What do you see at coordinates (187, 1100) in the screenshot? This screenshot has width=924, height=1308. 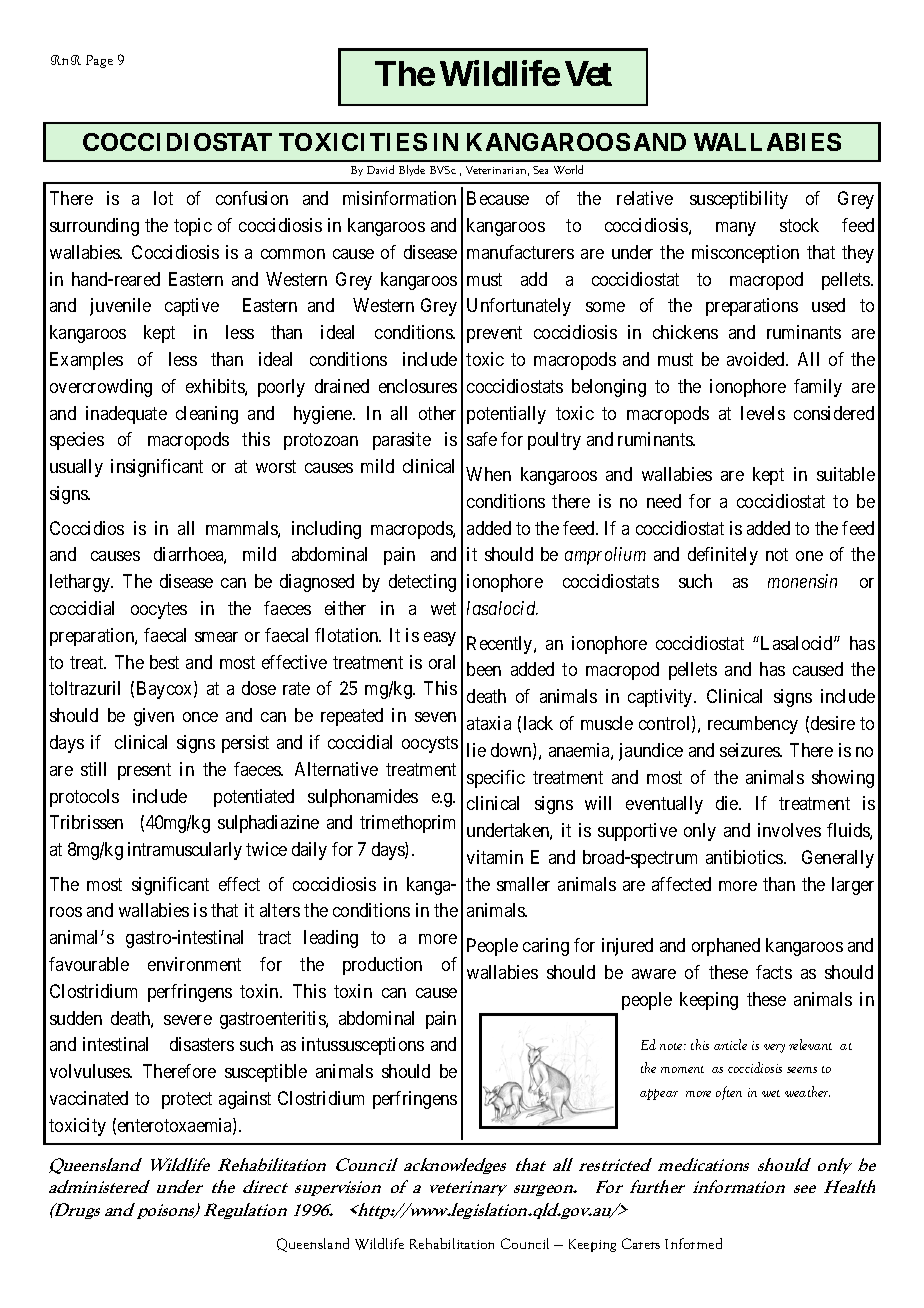 I see `protect` at bounding box center [187, 1100].
